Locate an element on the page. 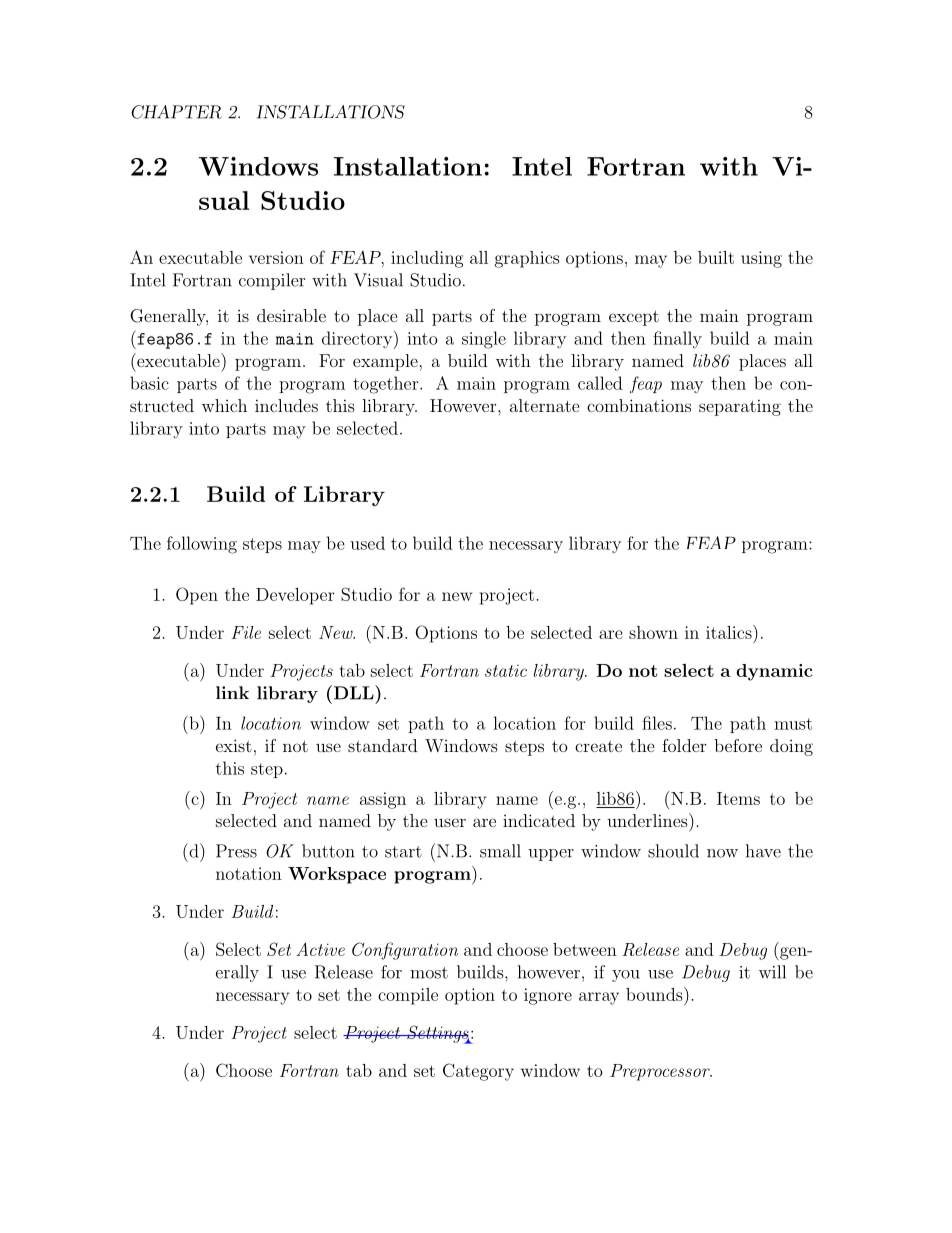 The width and height of the document is (952, 1233). built is located at coordinates (716, 257).
